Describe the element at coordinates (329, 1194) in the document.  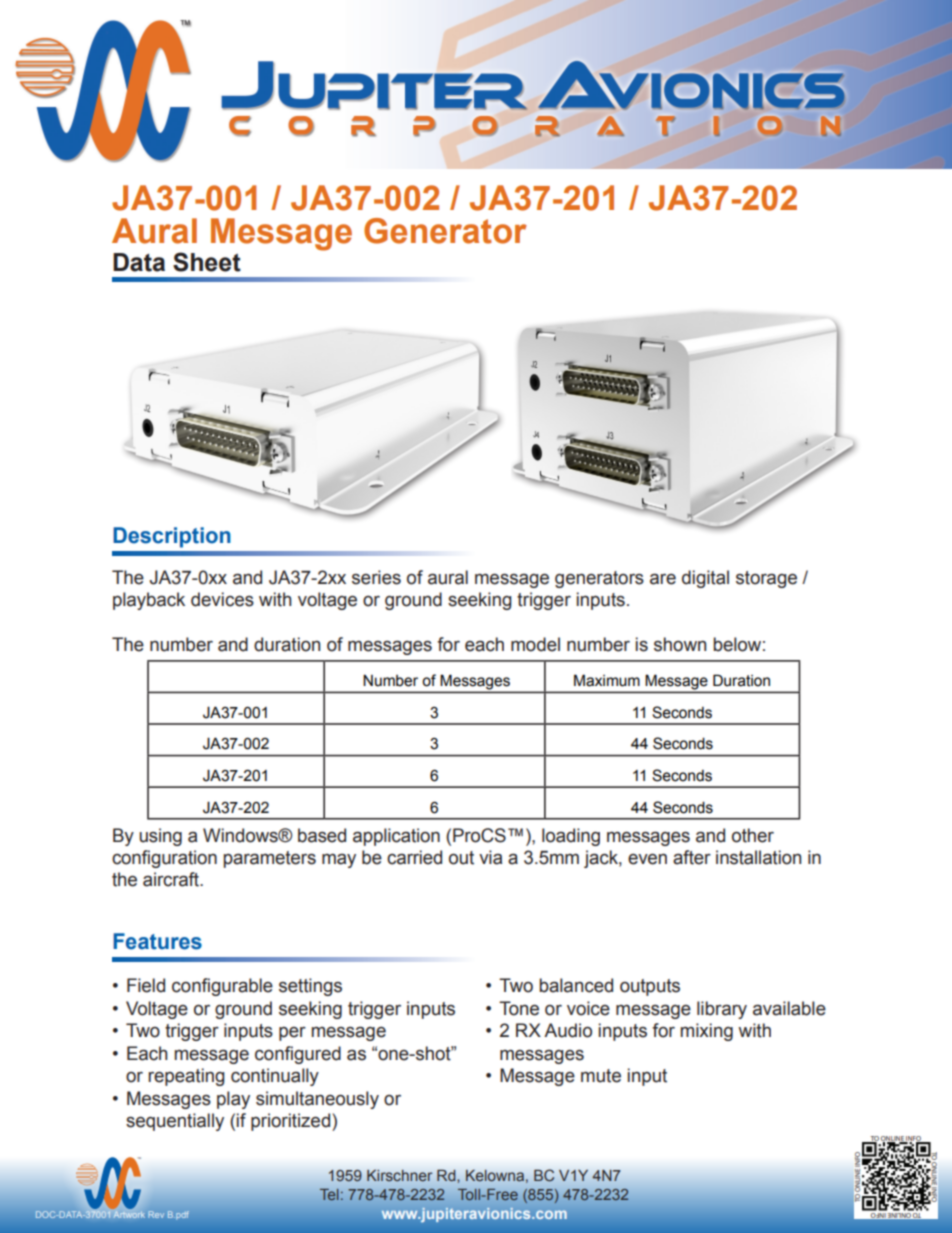
I see `Tel` at that location.
